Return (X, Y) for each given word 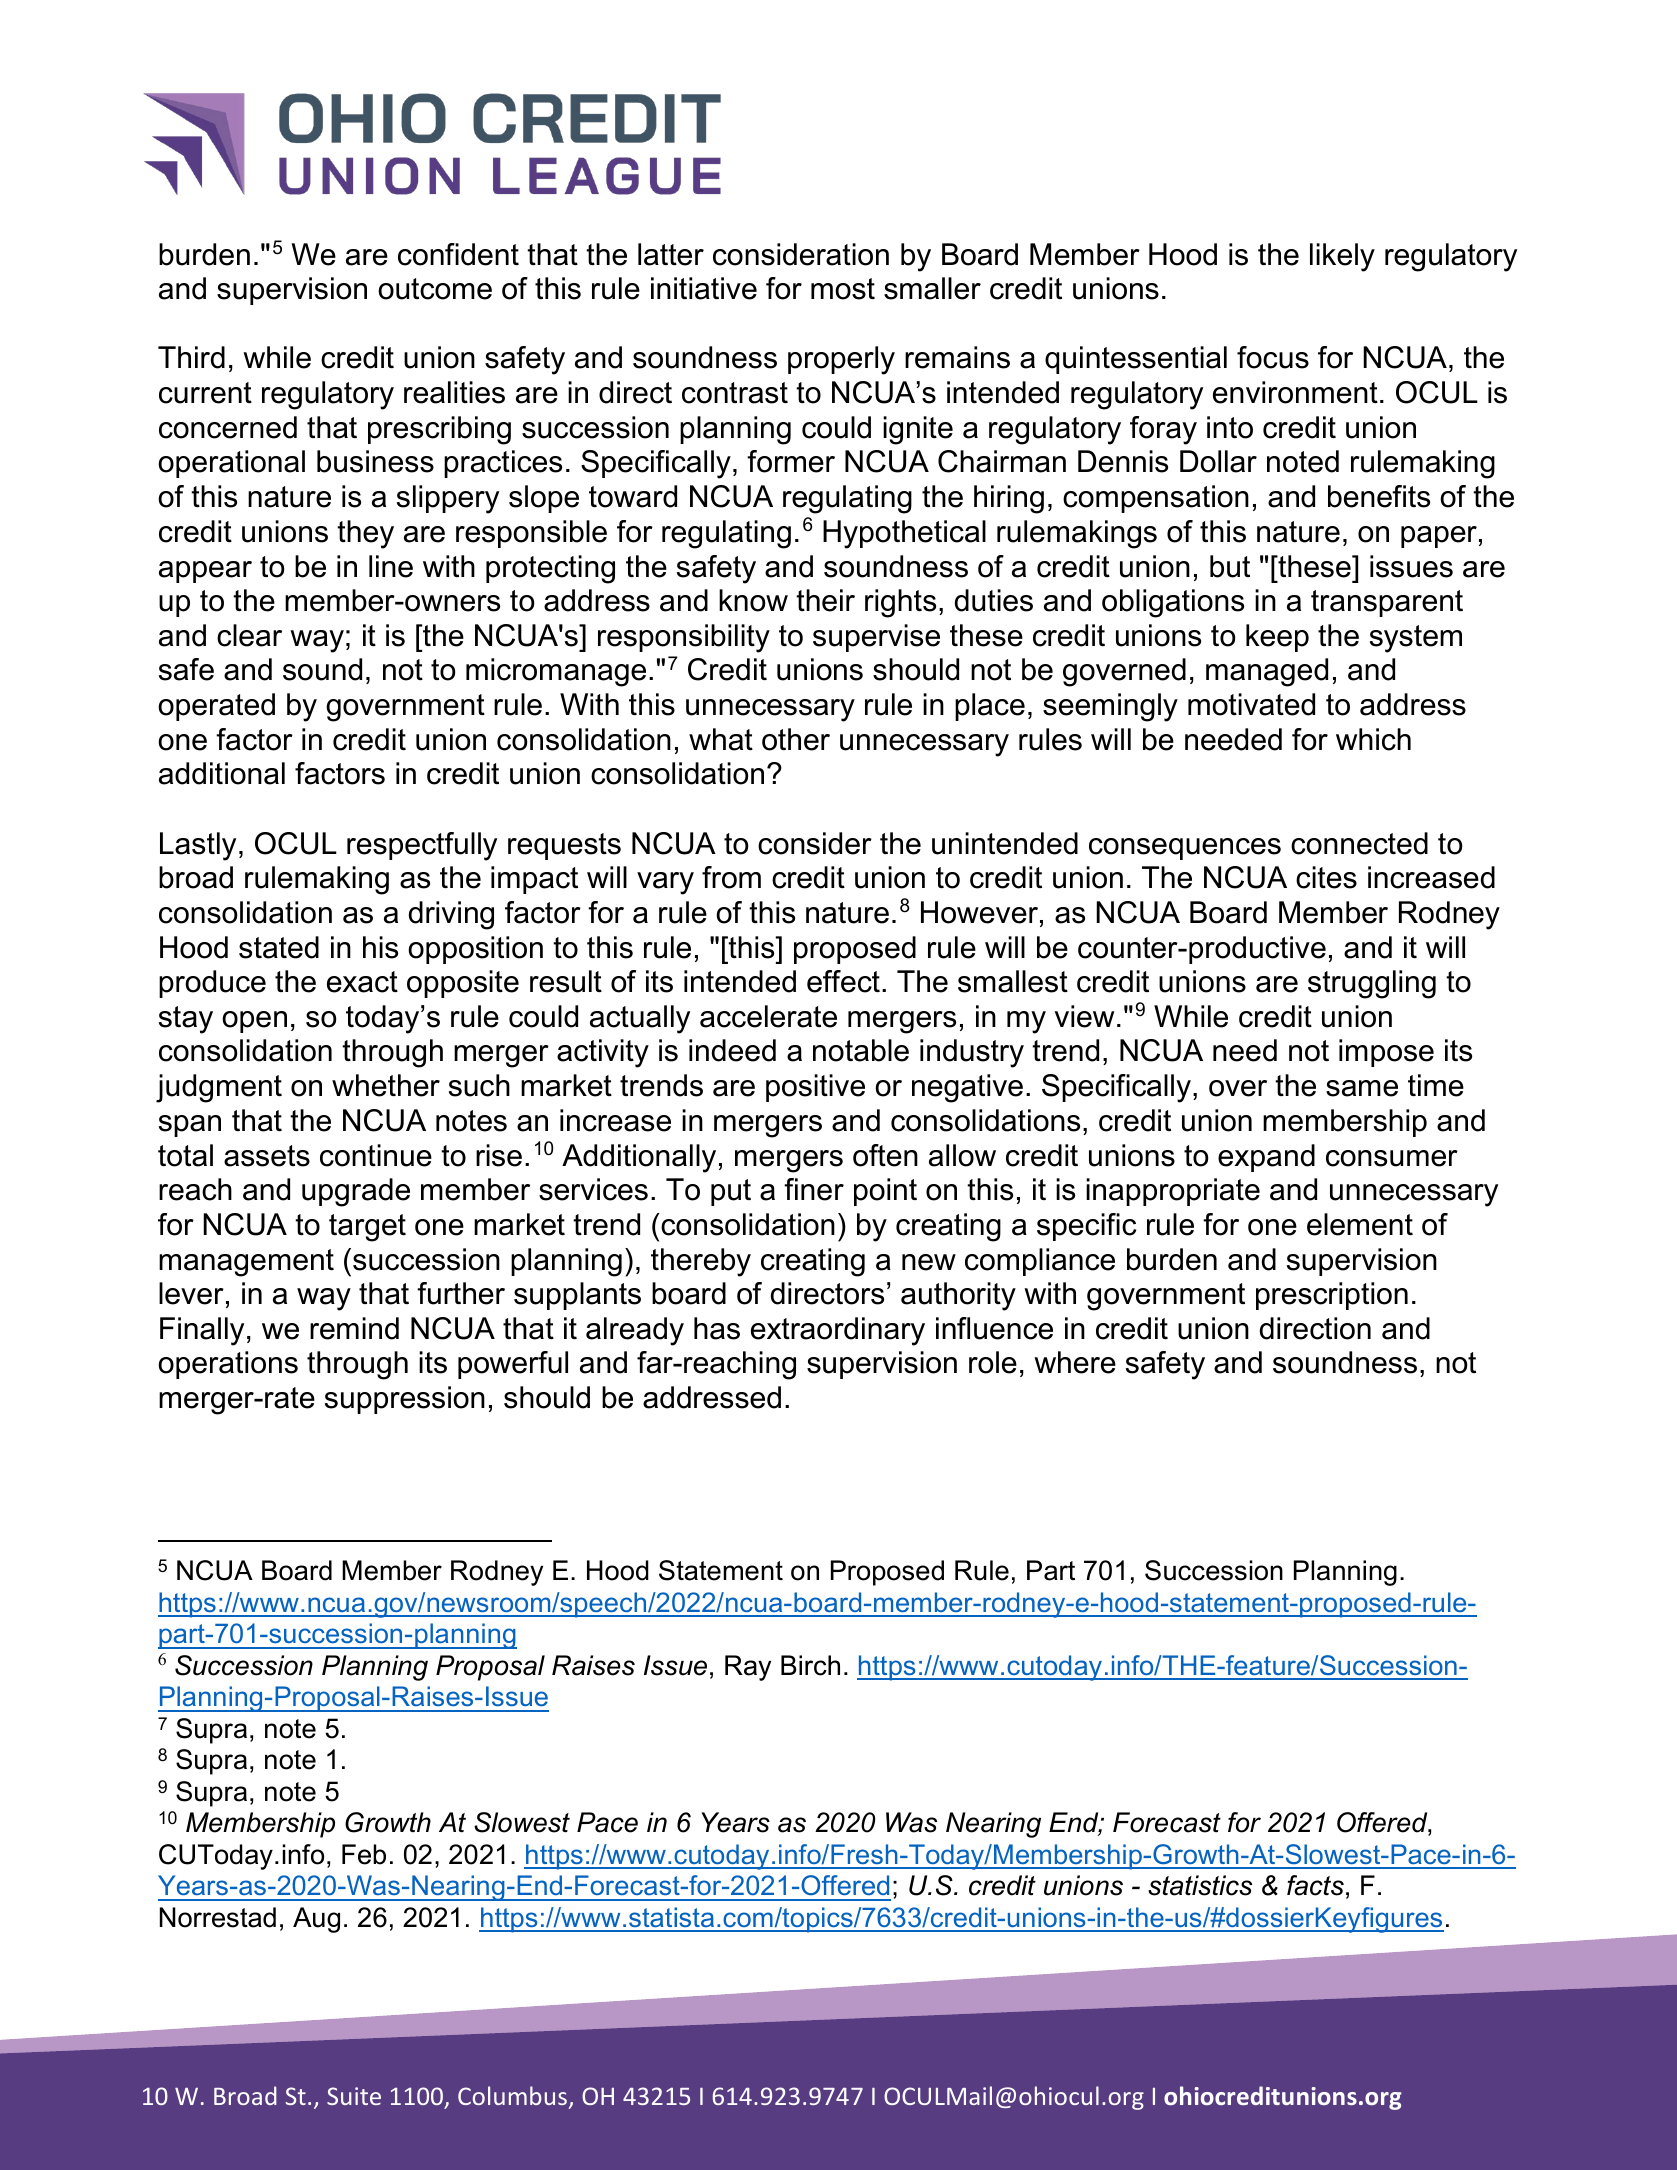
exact (362, 982)
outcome (435, 289)
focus (1273, 357)
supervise (876, 638)
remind (354, 1328)
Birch (810, 1665)
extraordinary (838, 1331)
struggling (1372, 984)
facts (1315, 1885)
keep (1277, 638)
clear (249, 635)
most (843, 289)
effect (843, 981)
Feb (364, 1854)
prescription (1332, 1296)
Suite (354, 2096)
